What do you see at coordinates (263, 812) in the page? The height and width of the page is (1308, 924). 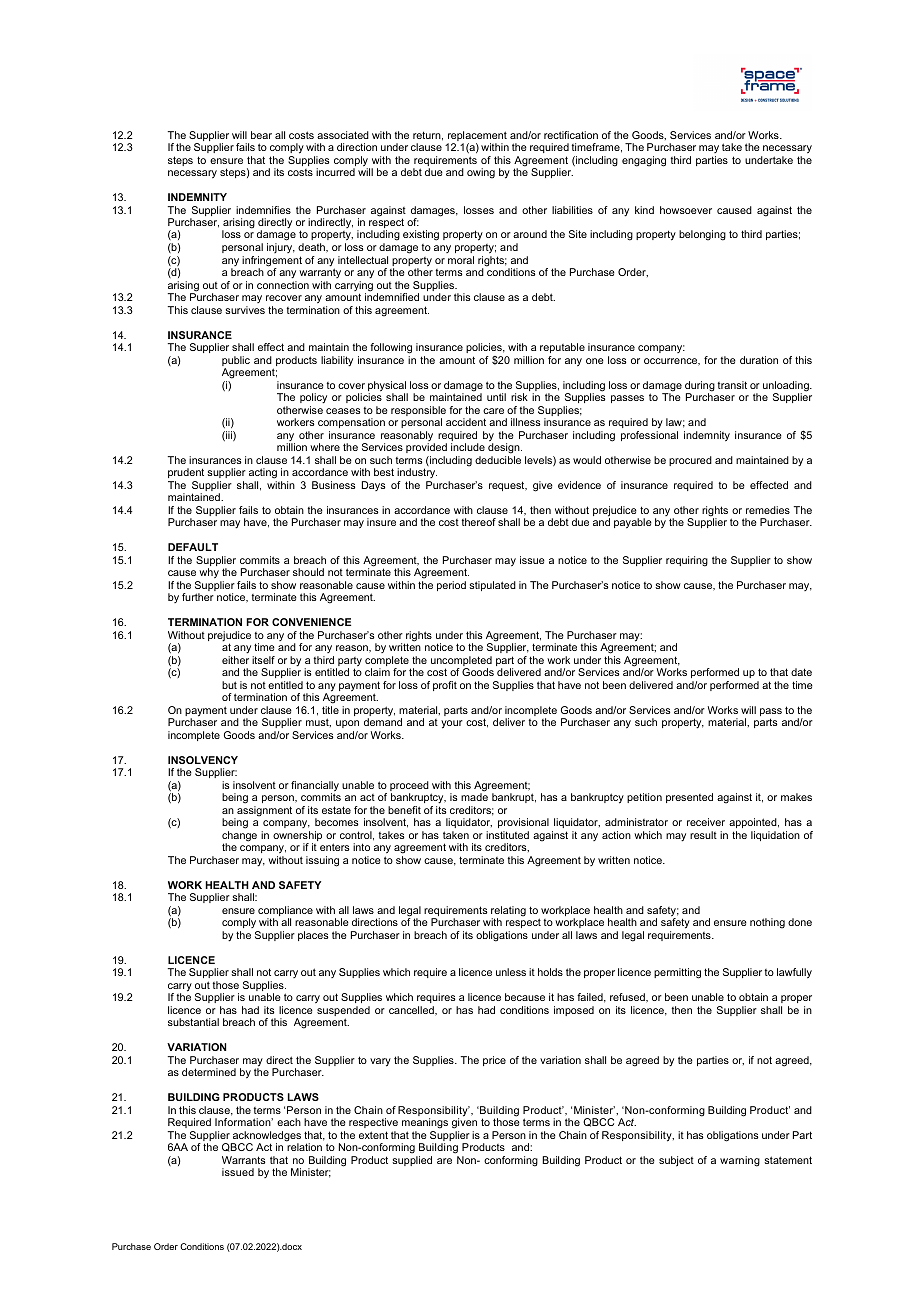 I see `assignment` at bounding box center [263, 812].
